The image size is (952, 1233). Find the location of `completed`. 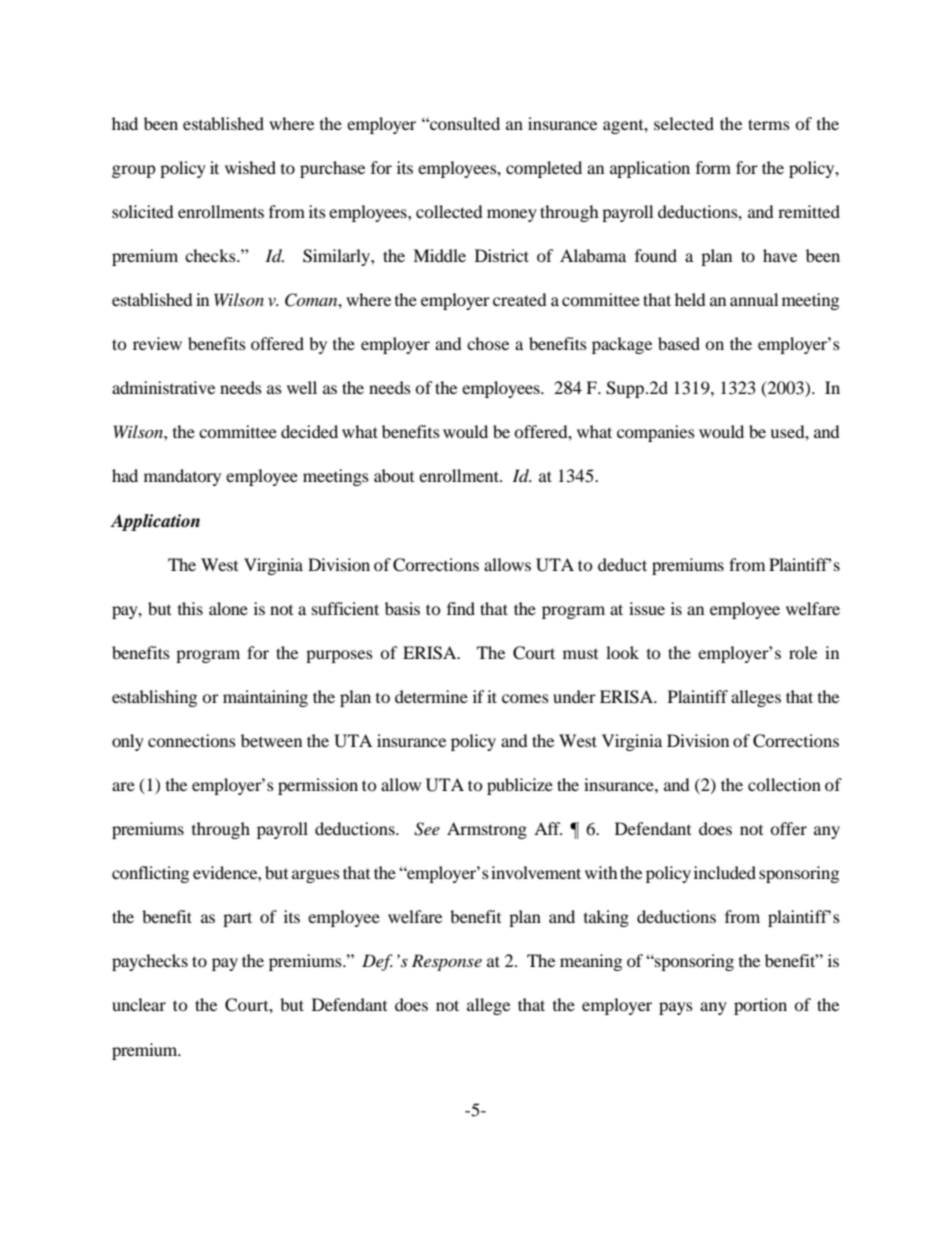

completed is located at coordinates (544, 169).
